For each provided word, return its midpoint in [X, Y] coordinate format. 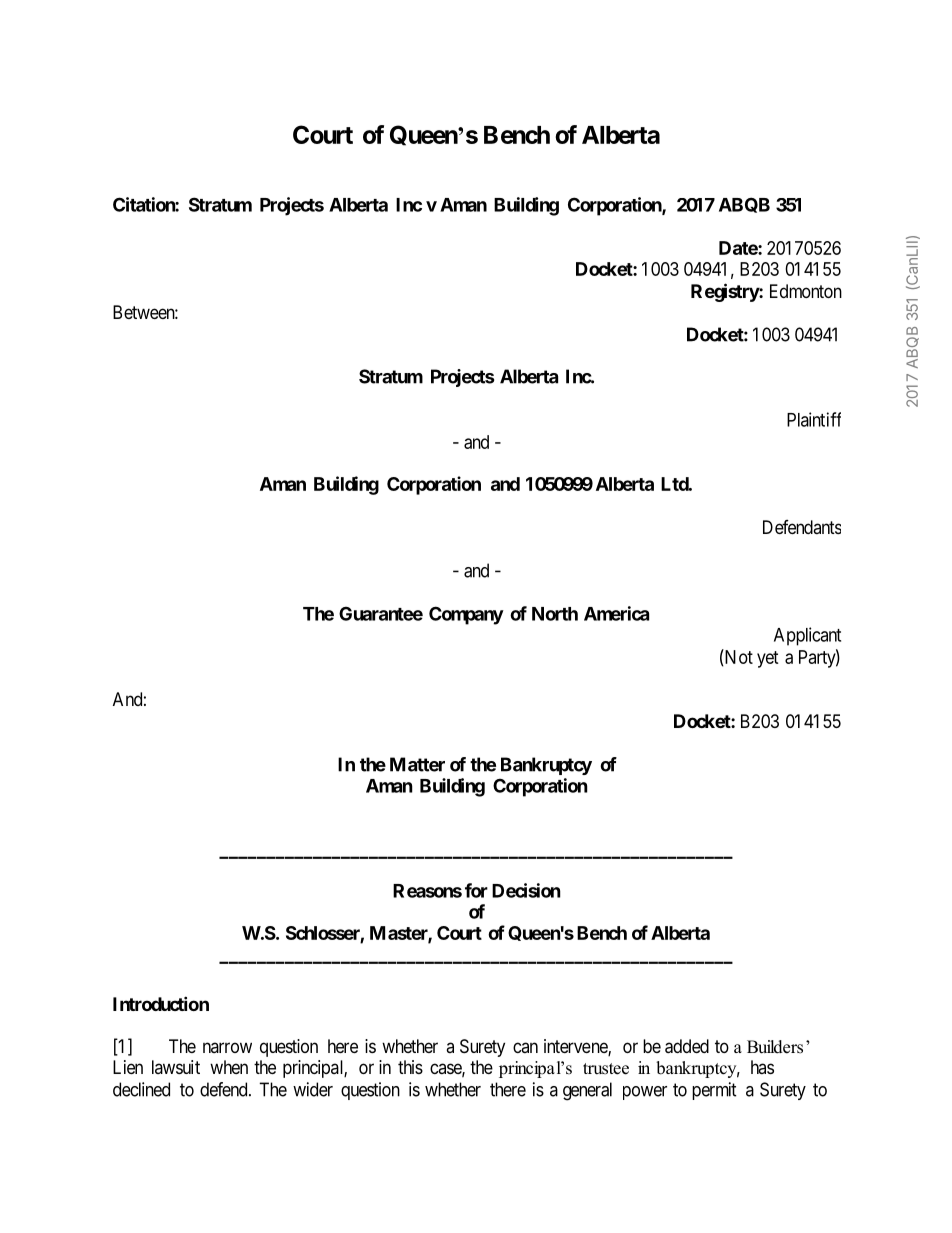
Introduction [161, 1003]
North [555, 614]
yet [768, 659]
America [616, 613]
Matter [417, 764]
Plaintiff [814, 419]
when [229, 1067]
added [687, 1046]
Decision [526, 890]
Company [466, 615]
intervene [576, 1047]
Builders [775, 1047]
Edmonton [806, 291]
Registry [725, 292]
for [476, 890]
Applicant [807, 636]
